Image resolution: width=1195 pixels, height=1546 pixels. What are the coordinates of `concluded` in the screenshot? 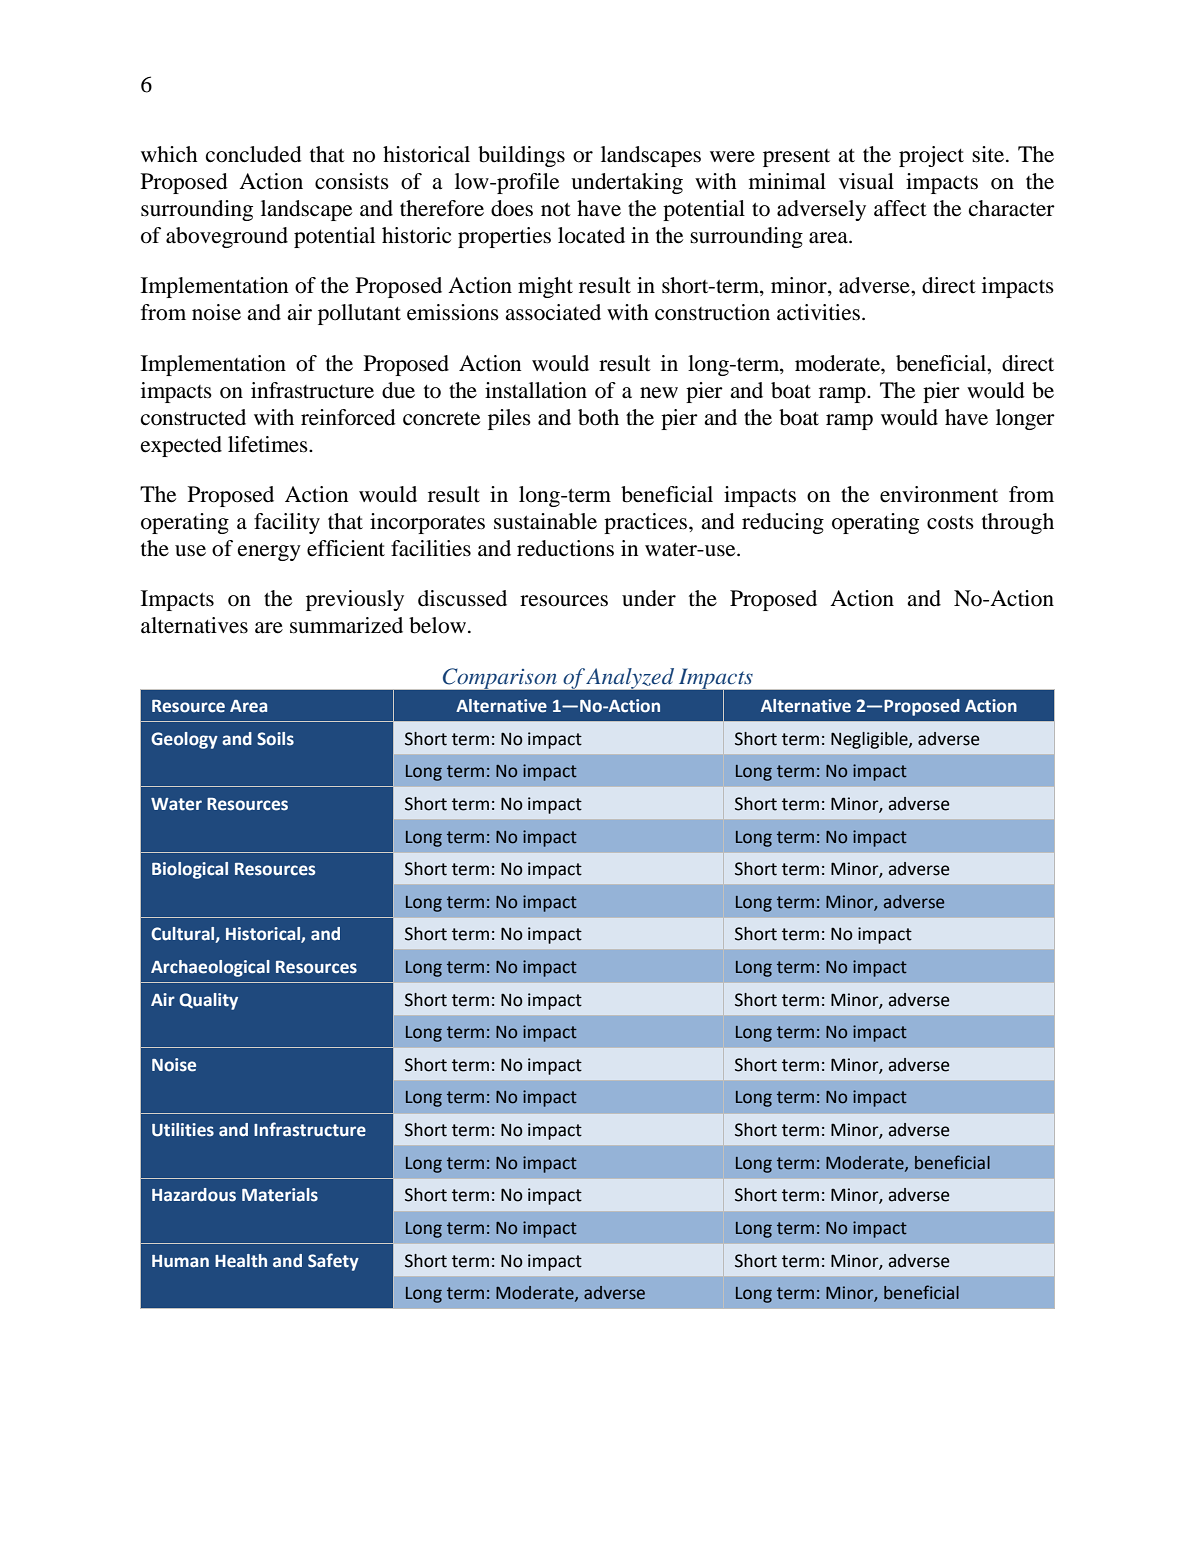 It's located at (254, 154).
